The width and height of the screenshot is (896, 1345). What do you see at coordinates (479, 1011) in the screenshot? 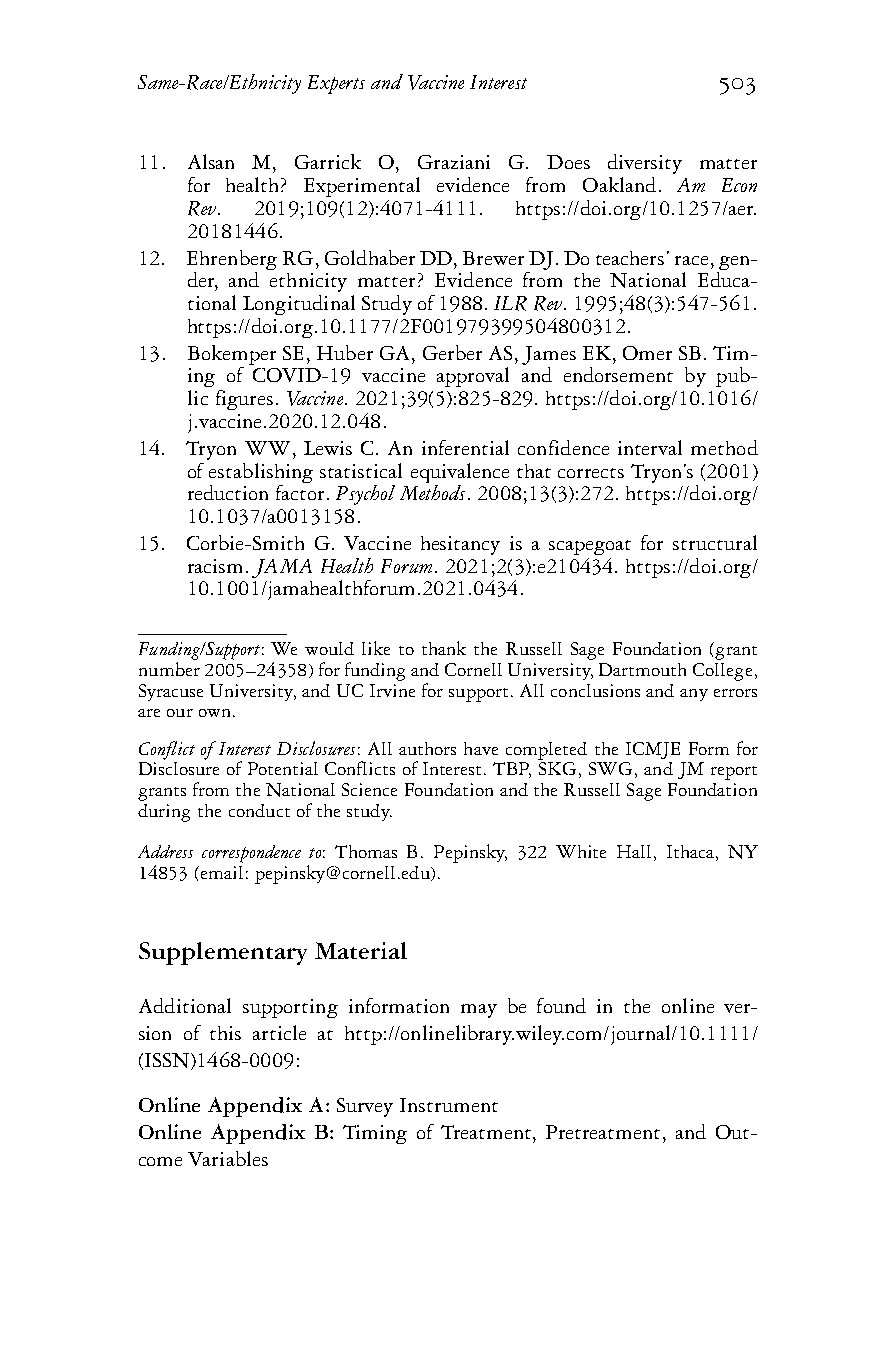
I see `may` at bounding box center [479, 1011].
